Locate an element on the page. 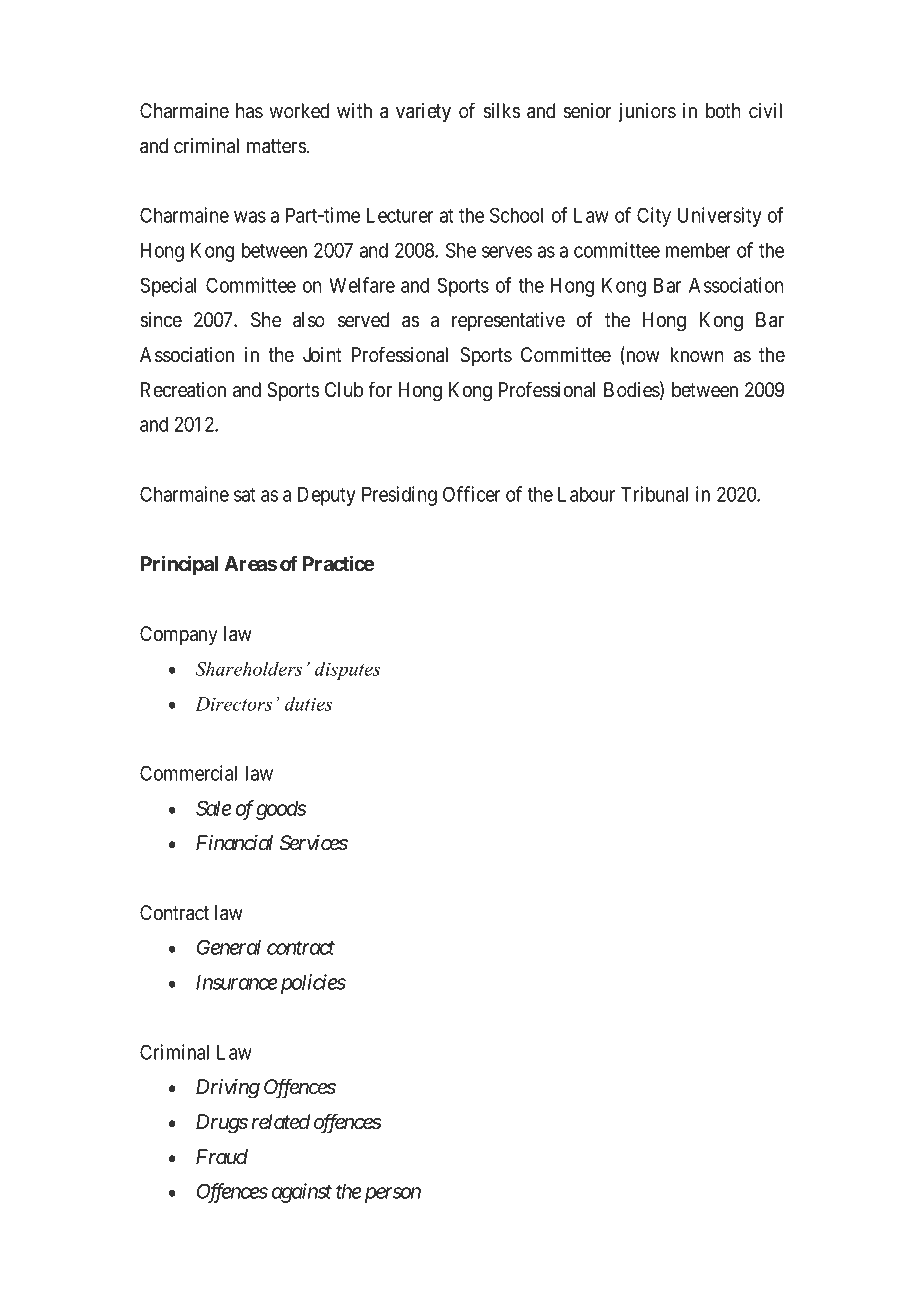 The height and width of the document is (1309, 924). Shareholders is located at coordinates (248, 668).
